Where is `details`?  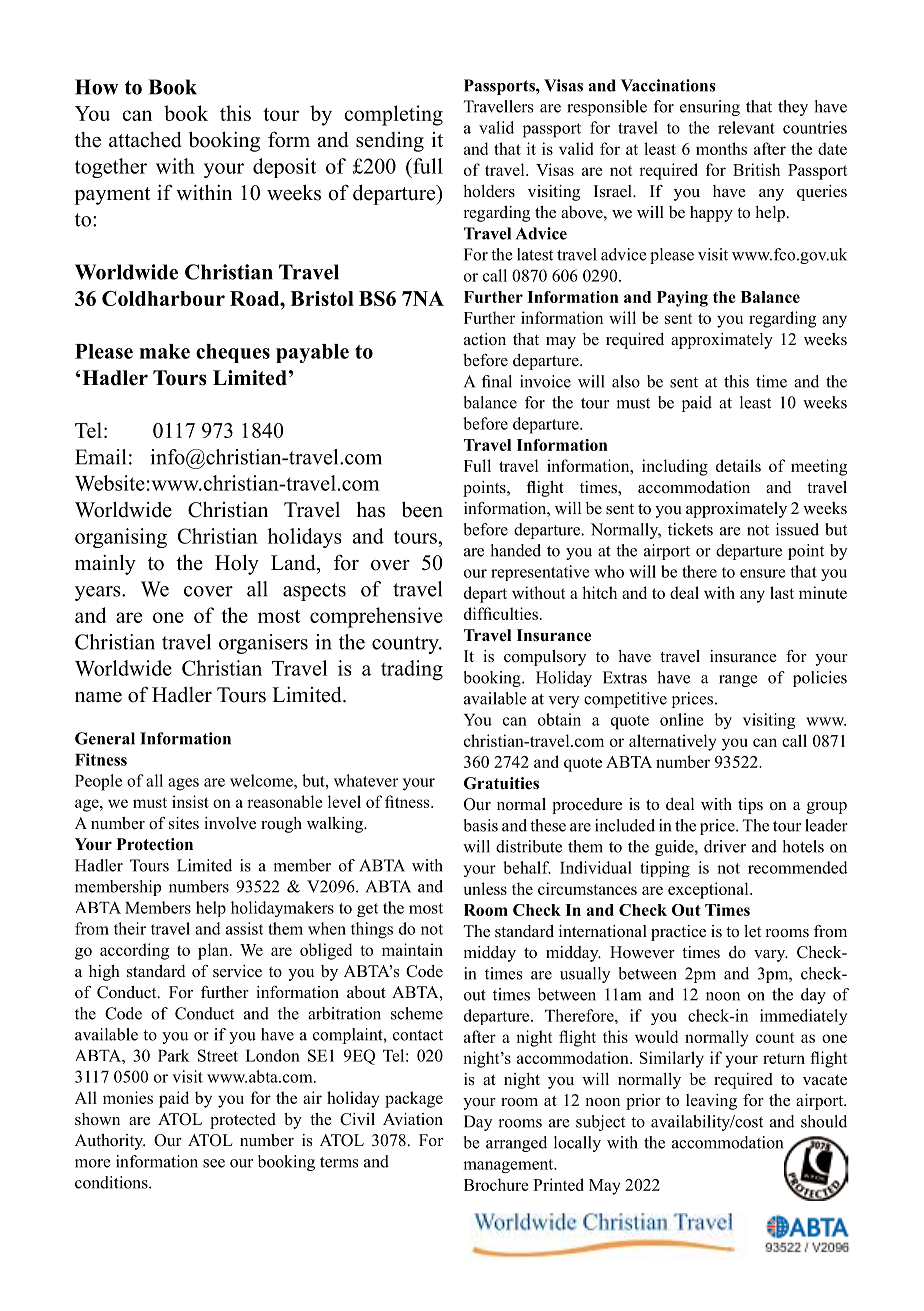 details is located at coordinates (738, 465).
